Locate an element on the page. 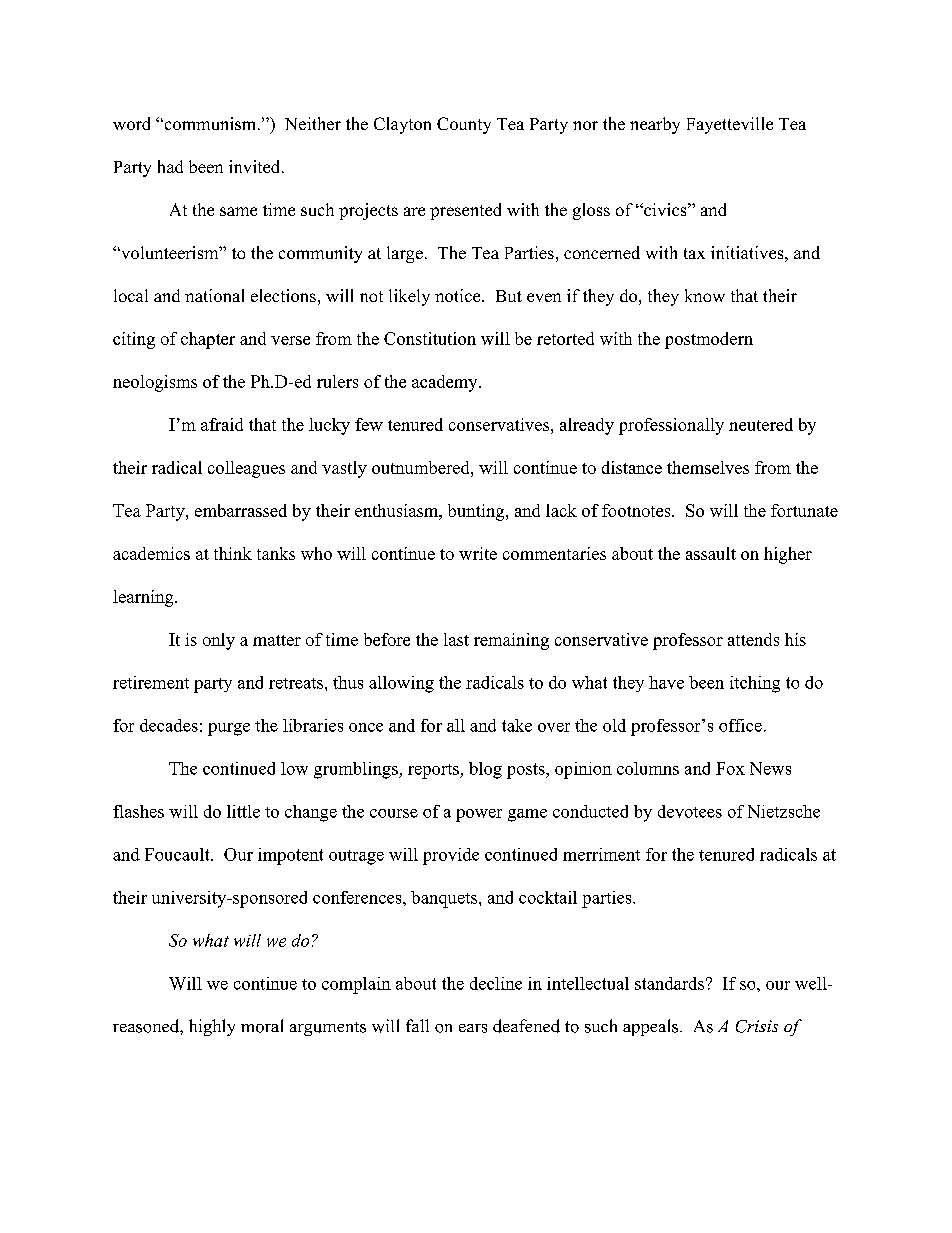  write is located at coordinates (478, 553).
